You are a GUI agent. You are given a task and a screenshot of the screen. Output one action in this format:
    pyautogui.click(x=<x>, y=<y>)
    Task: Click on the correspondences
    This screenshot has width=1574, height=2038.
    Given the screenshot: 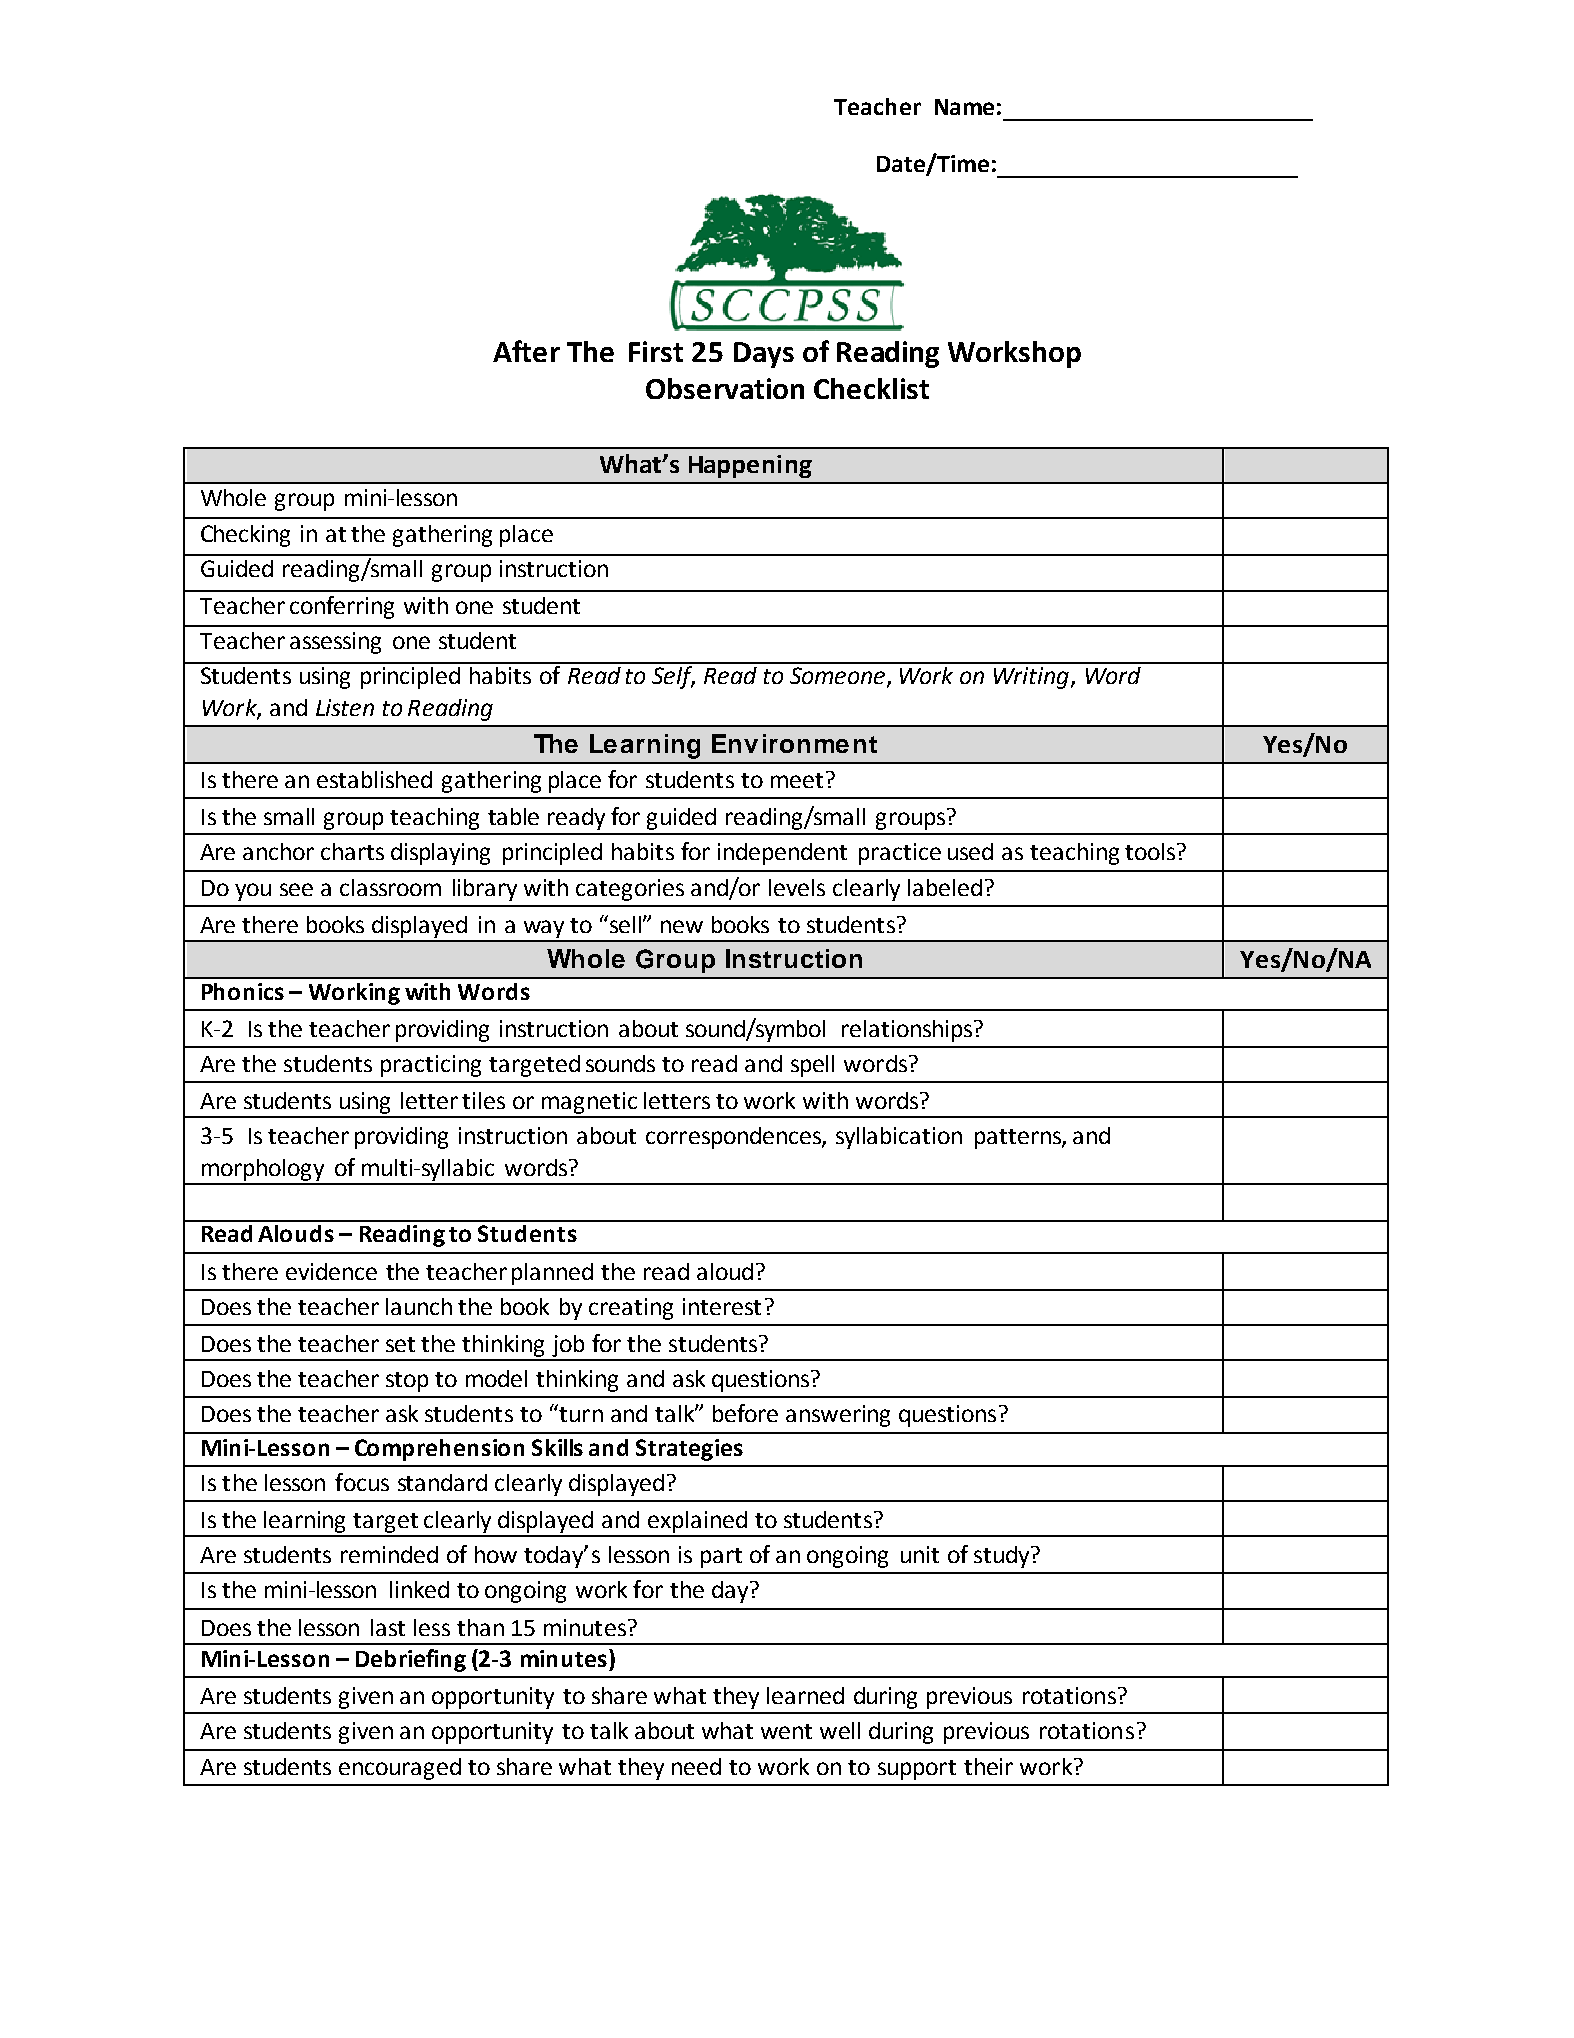 What is the action you would take?
    pyautogui.click(x=734, y=1138)
